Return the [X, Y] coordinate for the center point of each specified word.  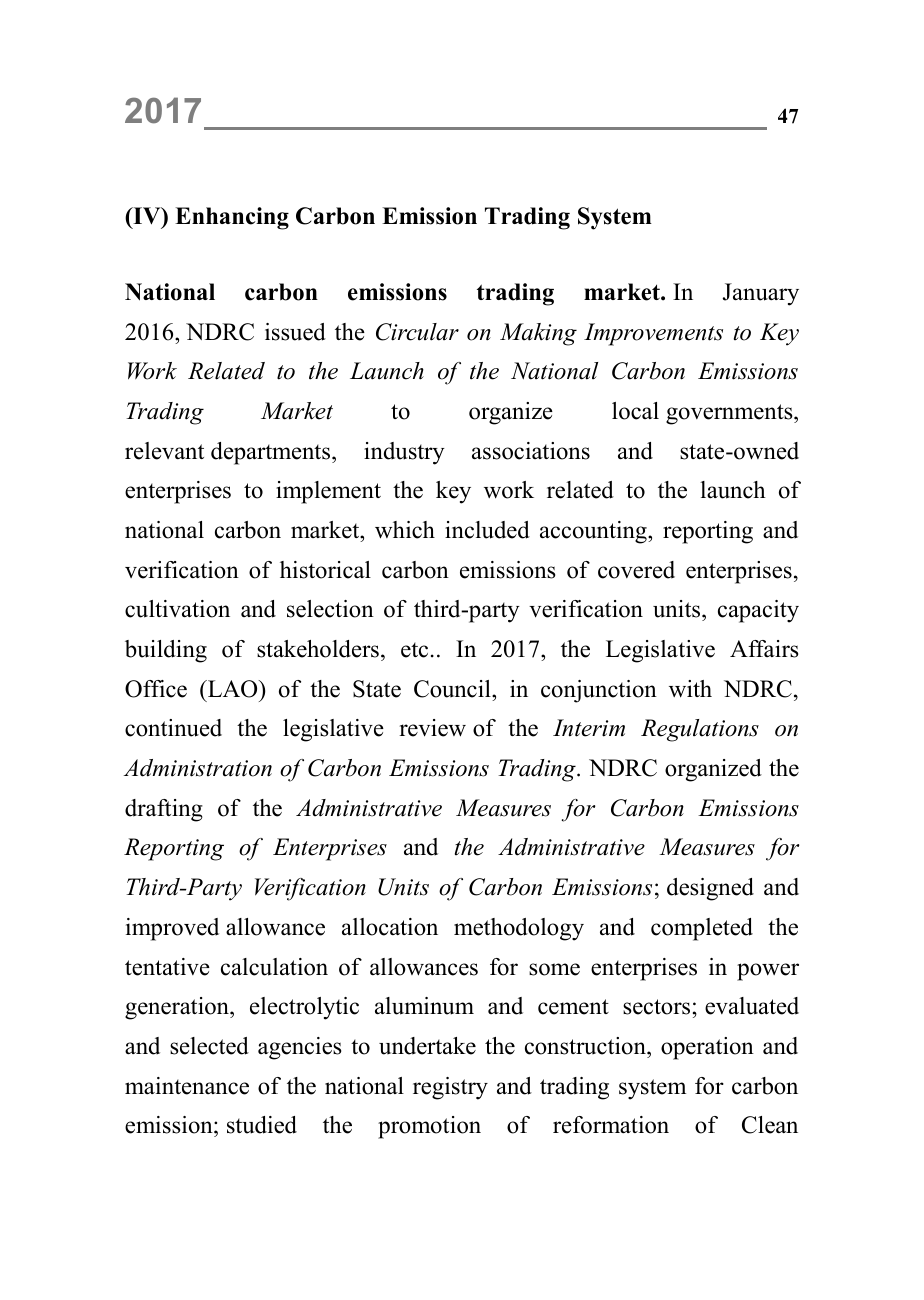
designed [710, 889]
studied [262, 1125]
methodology [519, 929]
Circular [417, 332]
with [690, 689]
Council [453, 689]
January [761, 294]
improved [172, 929]
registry [450, 1088]
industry [404, 453]
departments [272, 453]
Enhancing [232, 218]
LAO [233, 689]
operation [707, 1048]
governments [730, 414]
